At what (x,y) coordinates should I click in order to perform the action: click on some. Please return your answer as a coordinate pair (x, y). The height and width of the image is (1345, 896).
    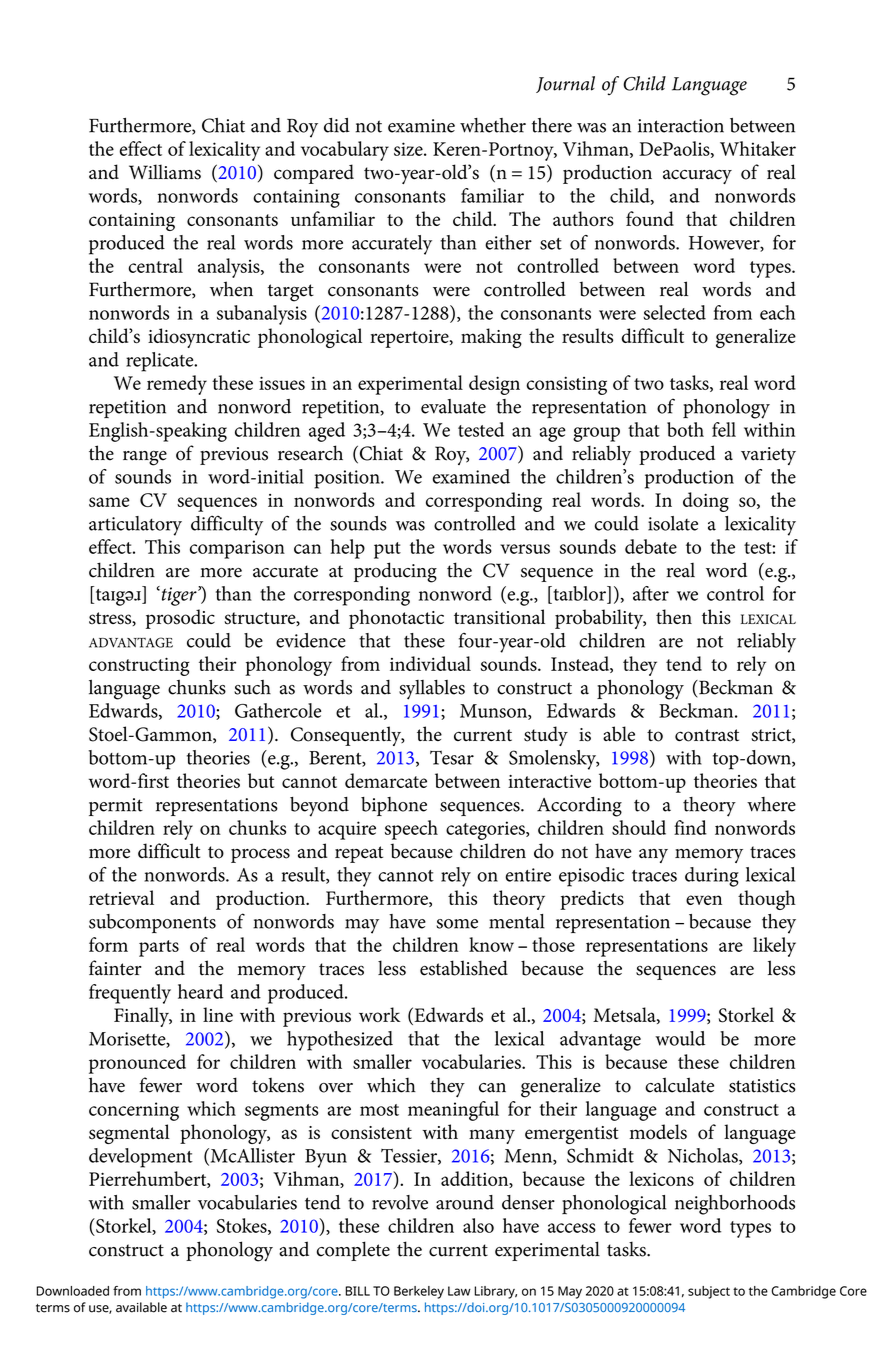
    Looking at the image, I should click on (457, 924).
